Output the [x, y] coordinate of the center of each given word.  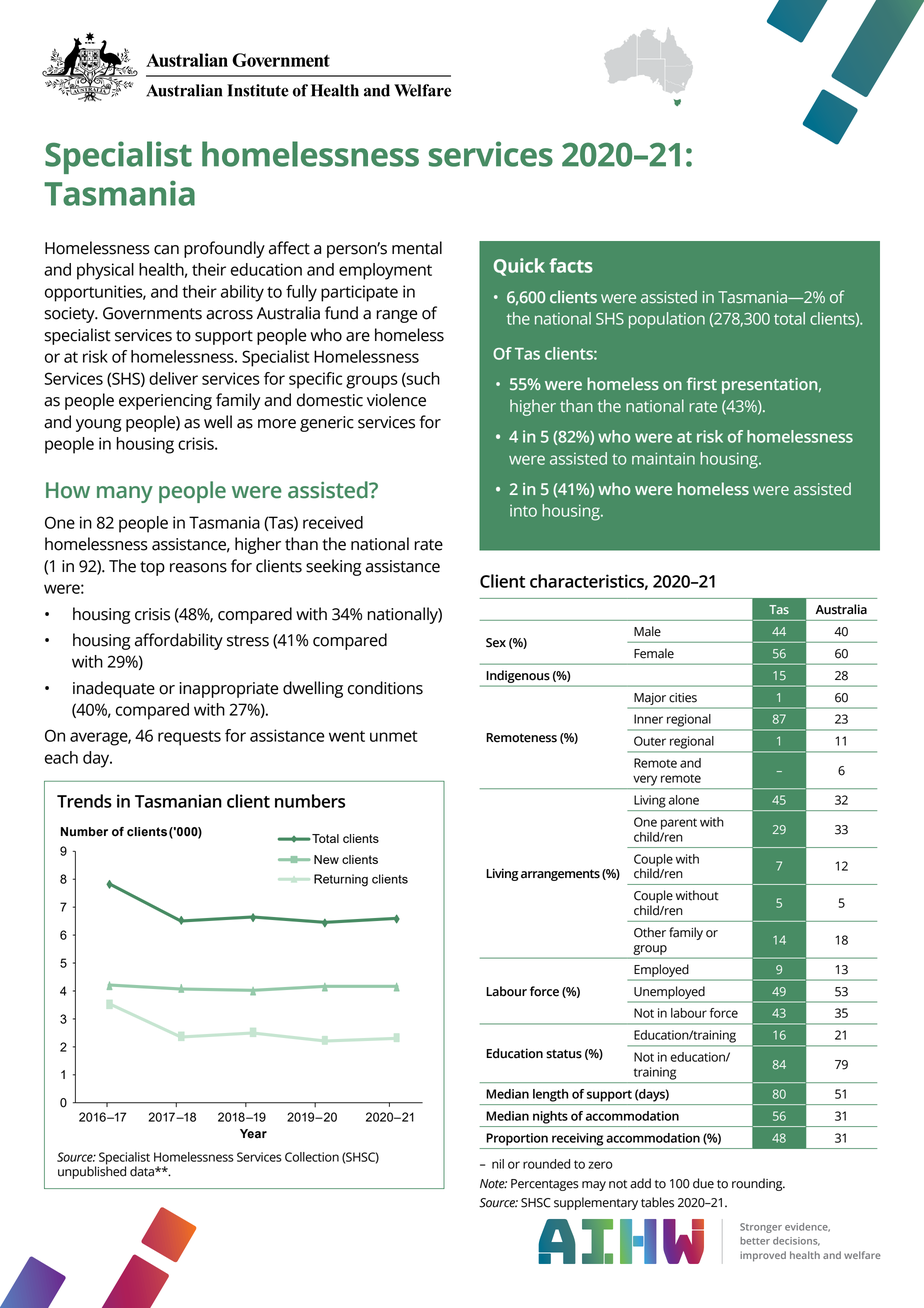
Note [493, 1184]
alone [684, 800]
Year [253, 1134]
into [523, 511]
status [564, 1054]
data [143, 1171]
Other [650, 932]
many [125, 494]
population [667, 320]
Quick [519, 267]
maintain [663, 458]
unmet [394, 736]
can [166, 250]
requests [189, 738]
